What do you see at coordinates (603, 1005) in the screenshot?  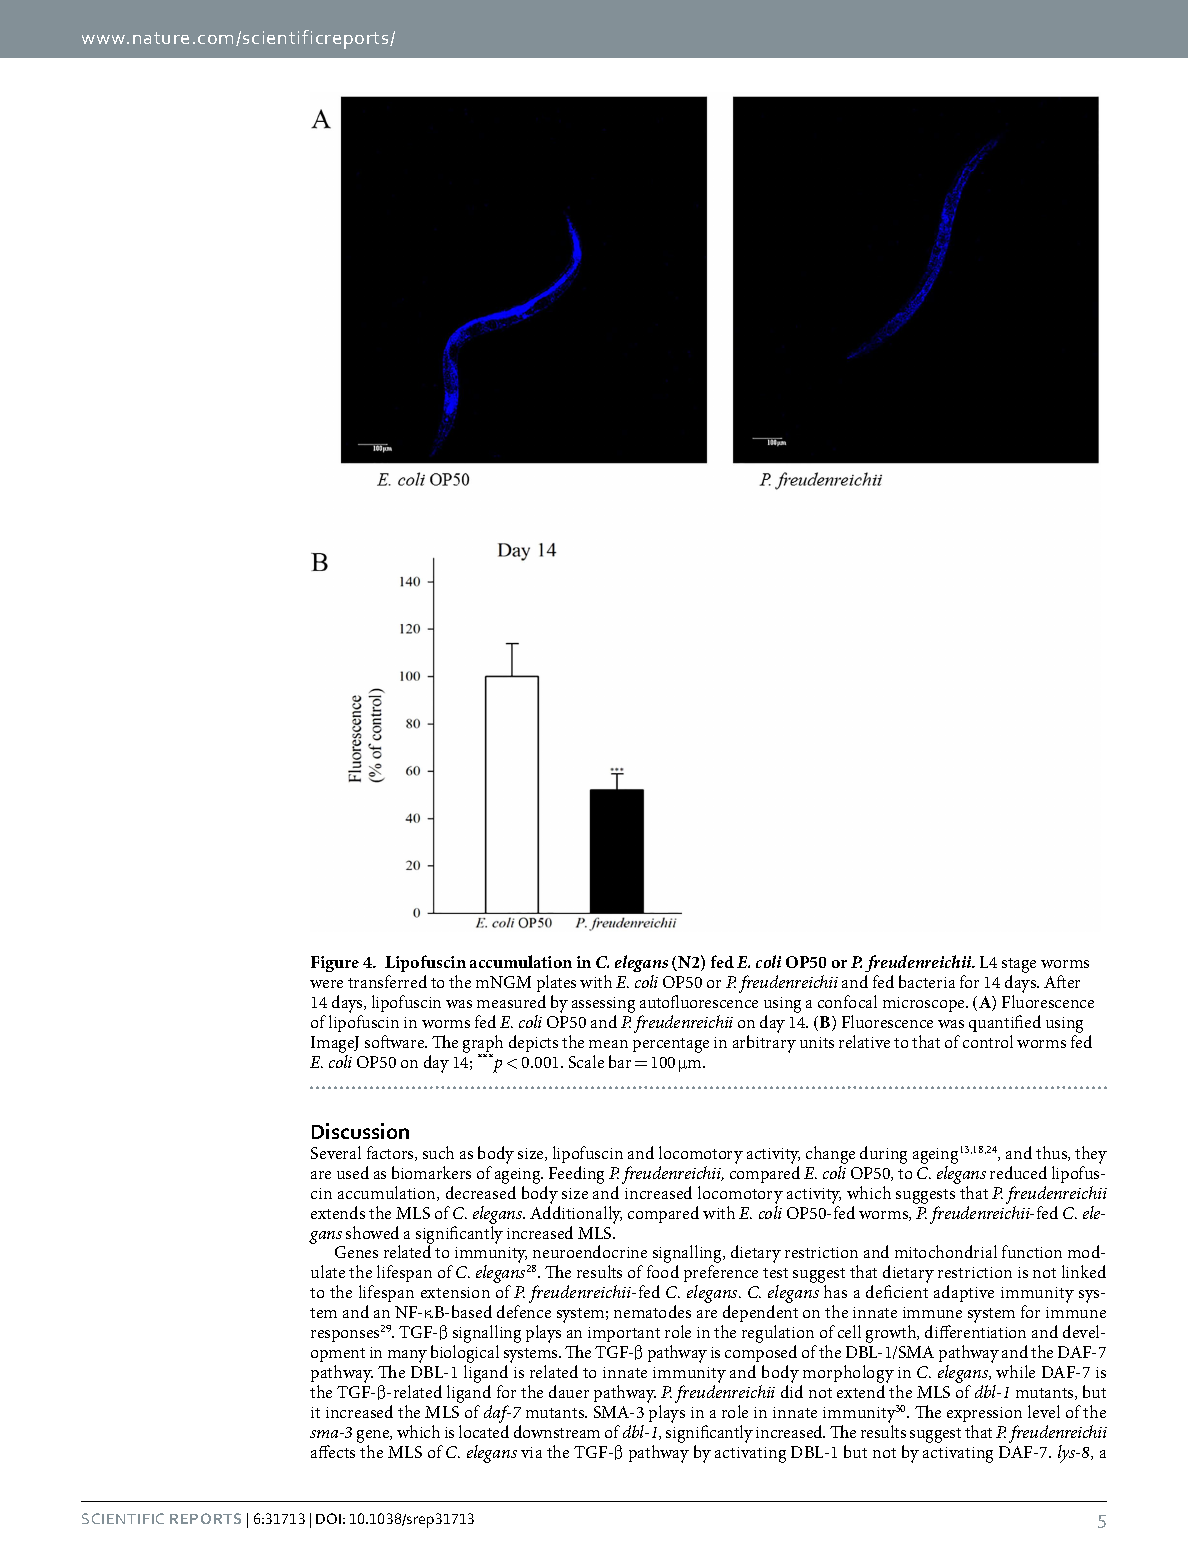 I see `assessing` at bounding box center [603, 1005].
